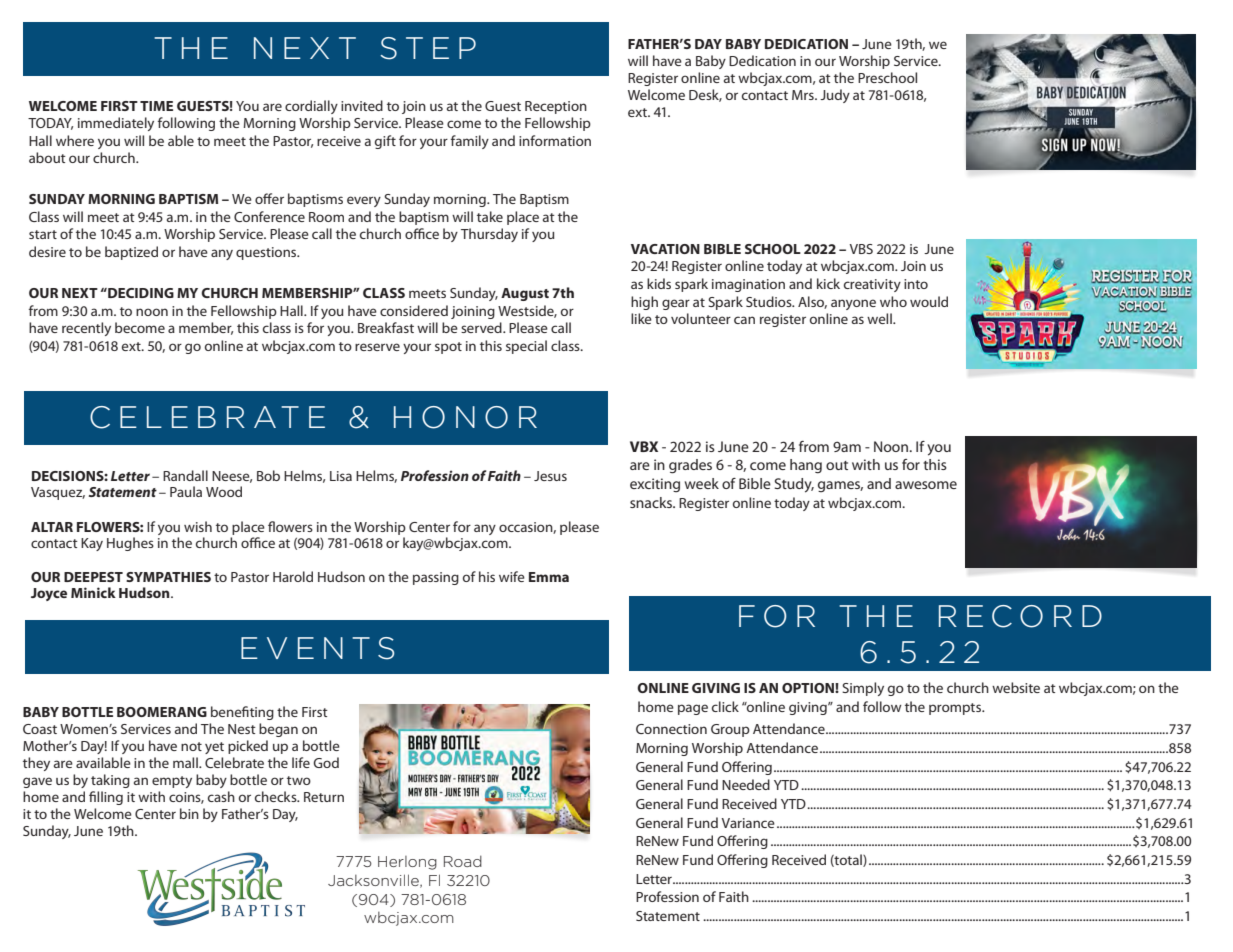 This image has width=1233, height=952. Describe the element at coordinates (835, 96) in the image. I see `Judy` at that location.
